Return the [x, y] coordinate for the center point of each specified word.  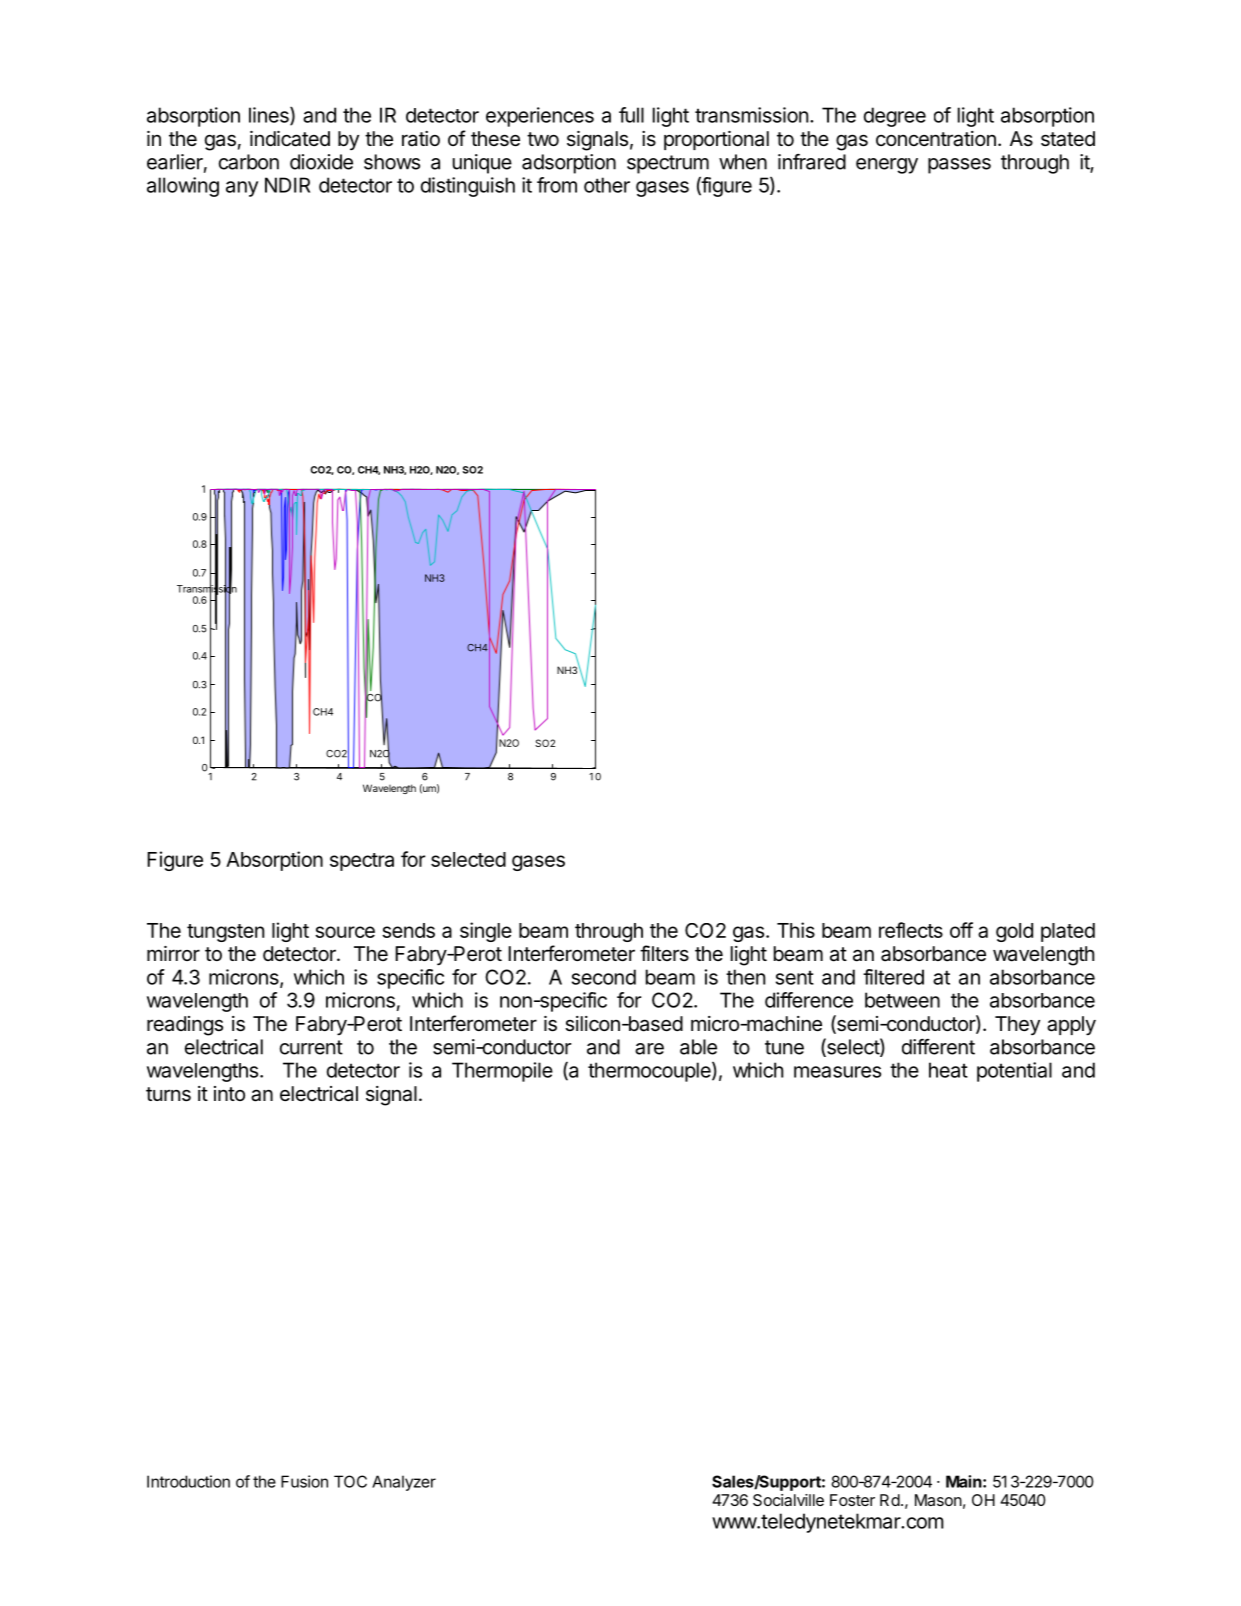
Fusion [304, 1481]
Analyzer [404, 1483]
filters [664, 953]
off [961, 930]
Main [964, 1481]
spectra [362, 862]
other [607, 185]
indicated [290, 139]
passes [959, 166]
